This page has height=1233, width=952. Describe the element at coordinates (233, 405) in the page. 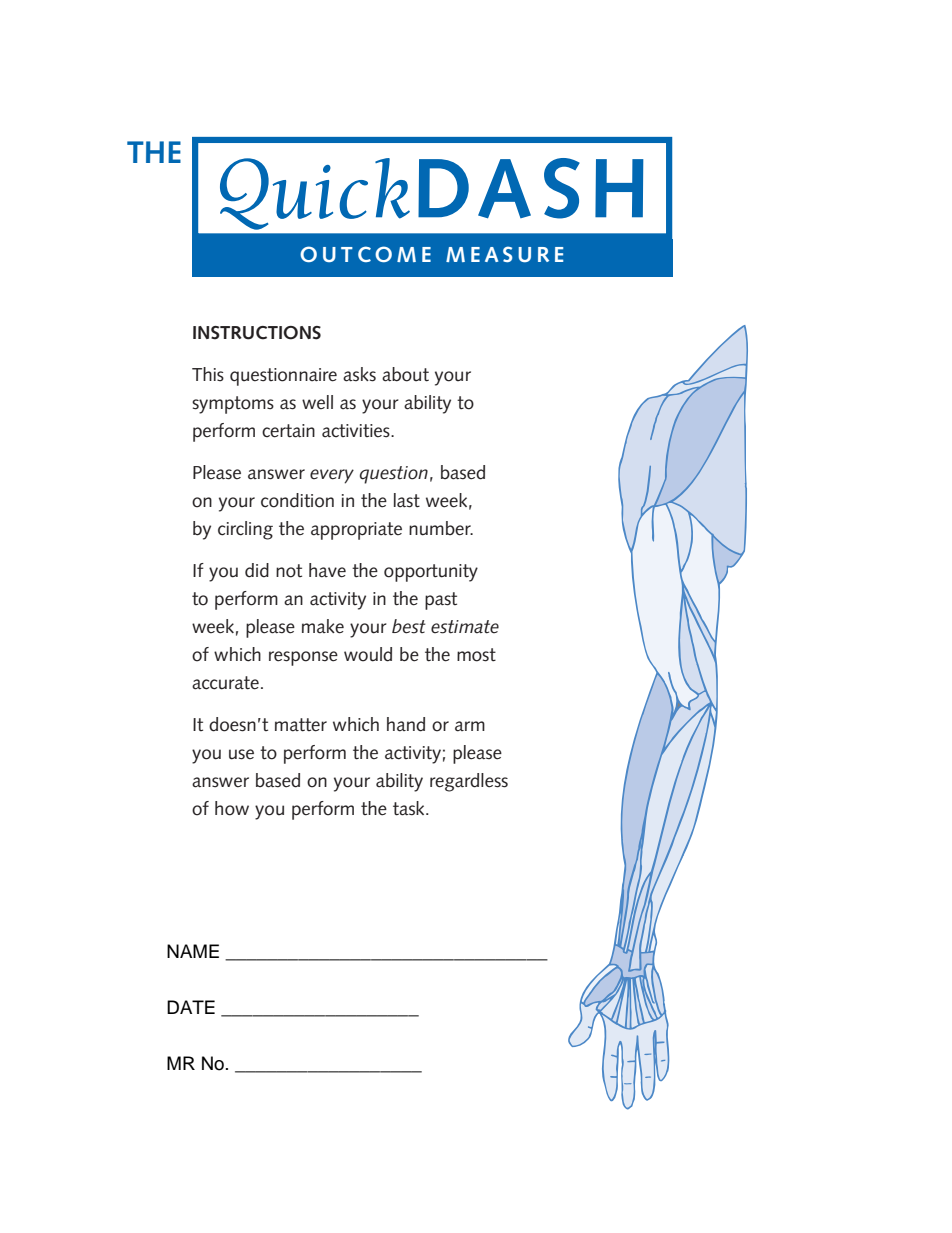

I see `symptoms` at that location.
